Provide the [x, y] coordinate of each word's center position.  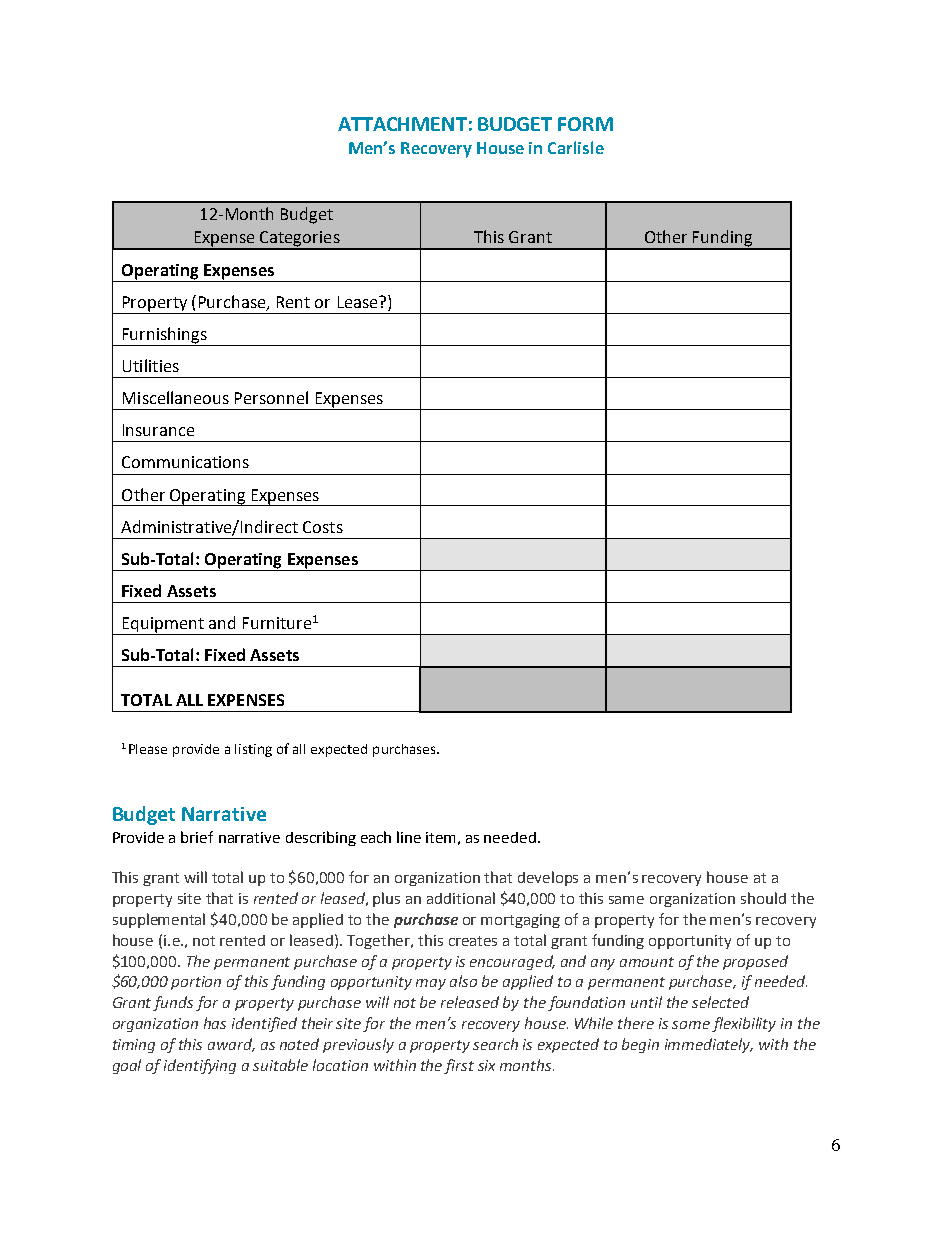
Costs [323, 527]
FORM [585, 124]
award [231, 1045]
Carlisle [576, 147]
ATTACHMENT [402, 124]
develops [548, 878]
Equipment [163, 626]
